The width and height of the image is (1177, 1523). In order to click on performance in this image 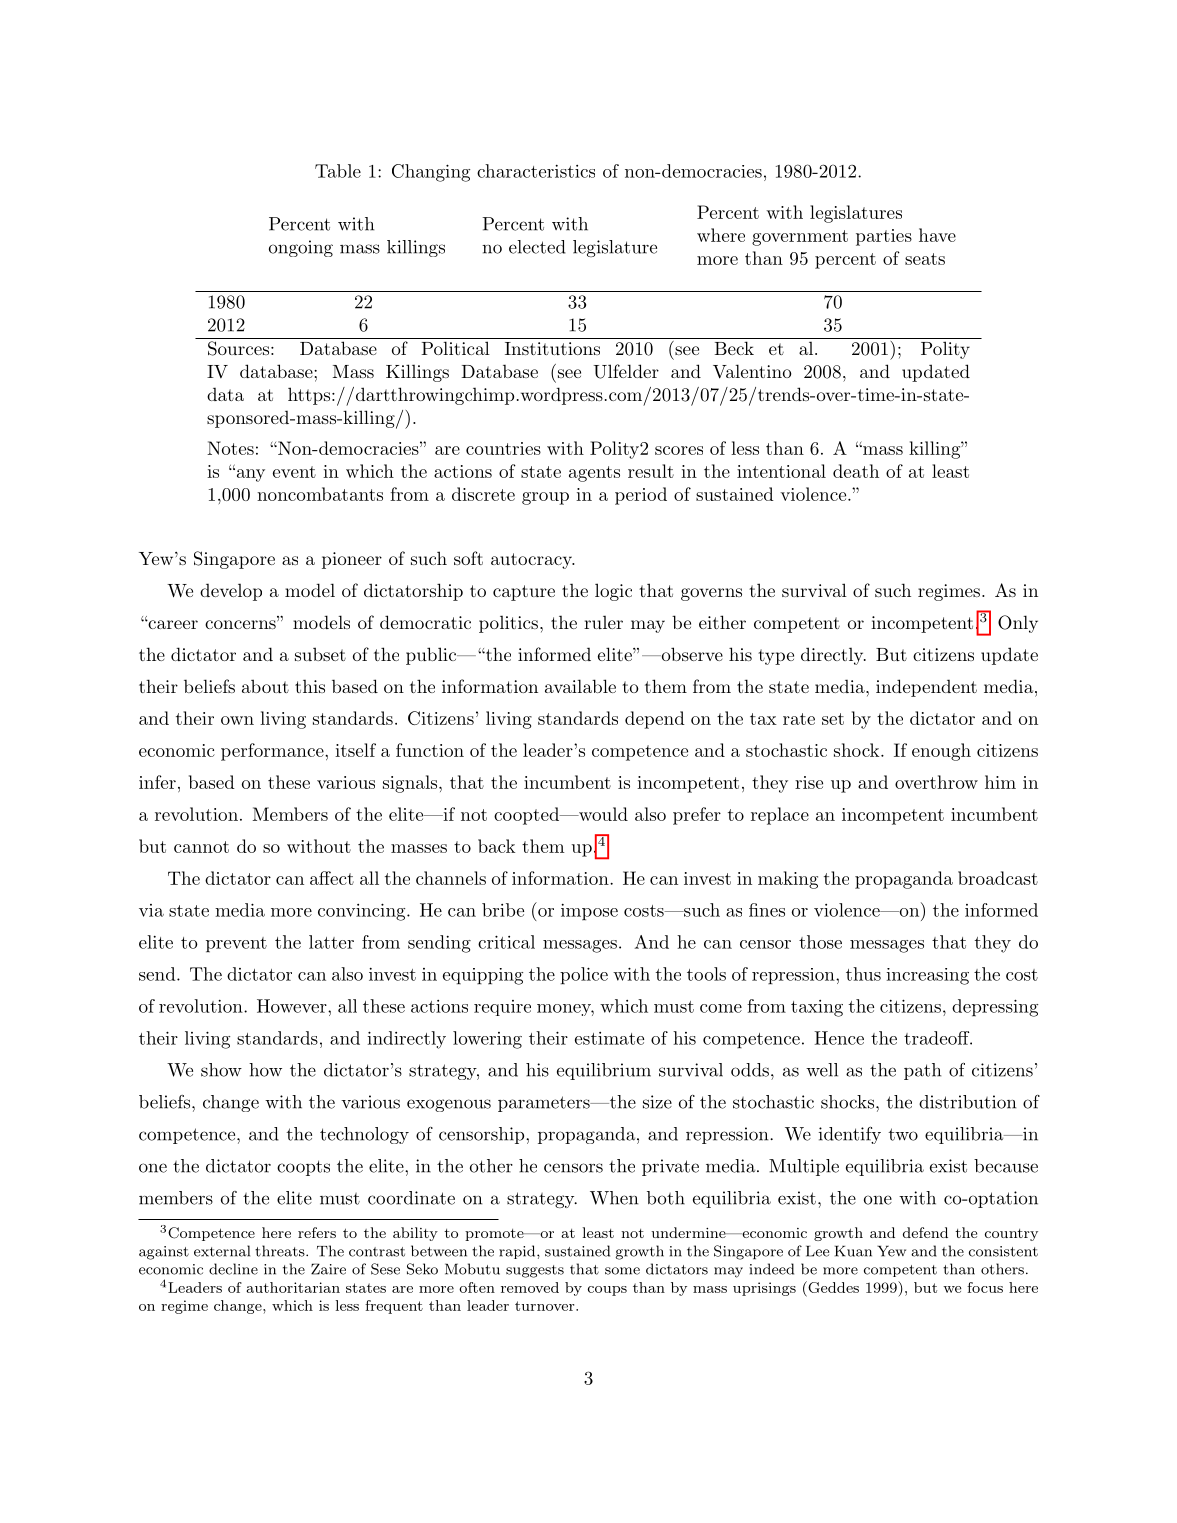, I will do `click(273, 752)`.
